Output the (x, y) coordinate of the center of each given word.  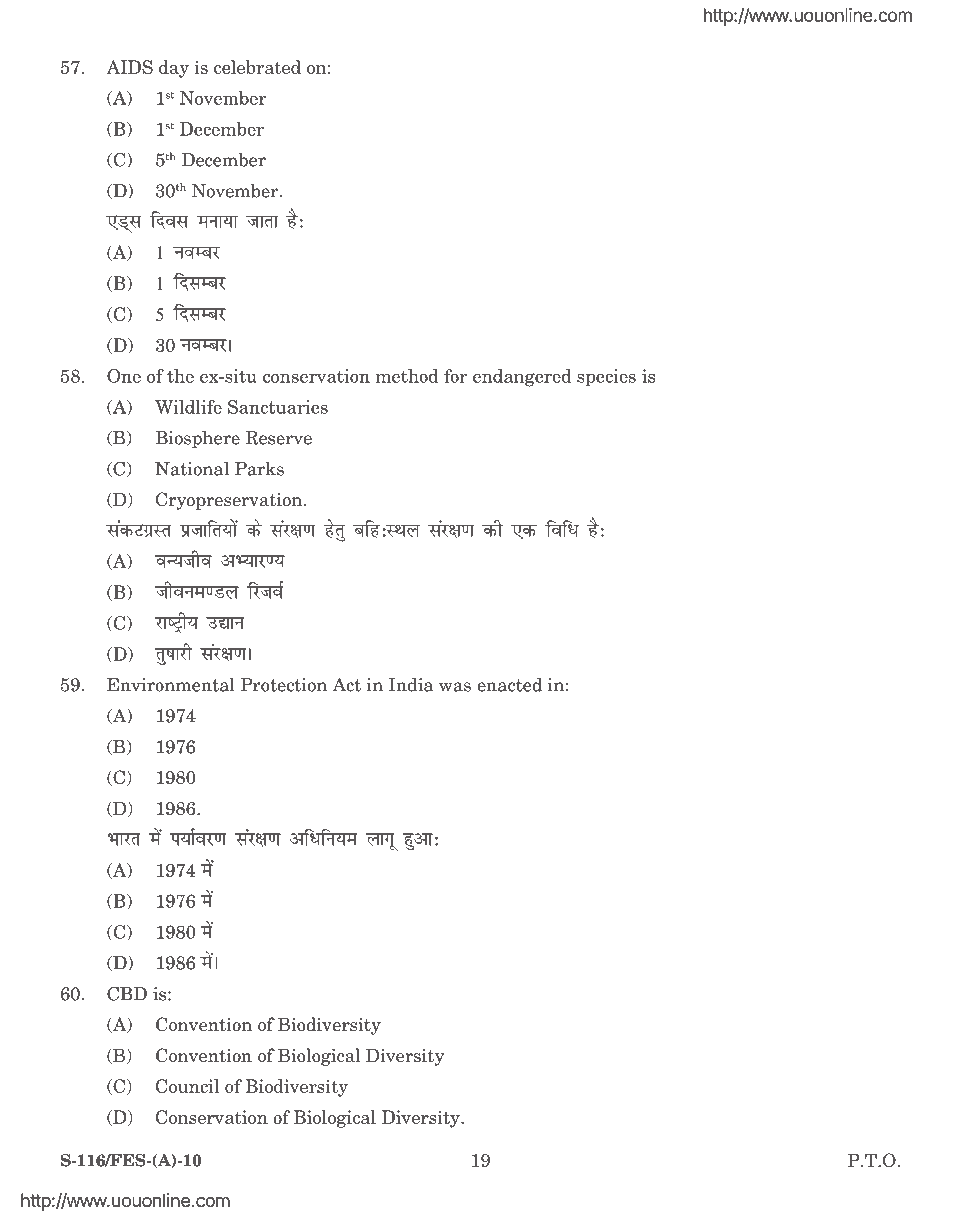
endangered (522, 378)
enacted (509, 685)
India (411, 685)
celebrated (257, 67)
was (455, 687)
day (174, 69)
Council (187, 1086)
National (192, 469)
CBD (127, 993)
